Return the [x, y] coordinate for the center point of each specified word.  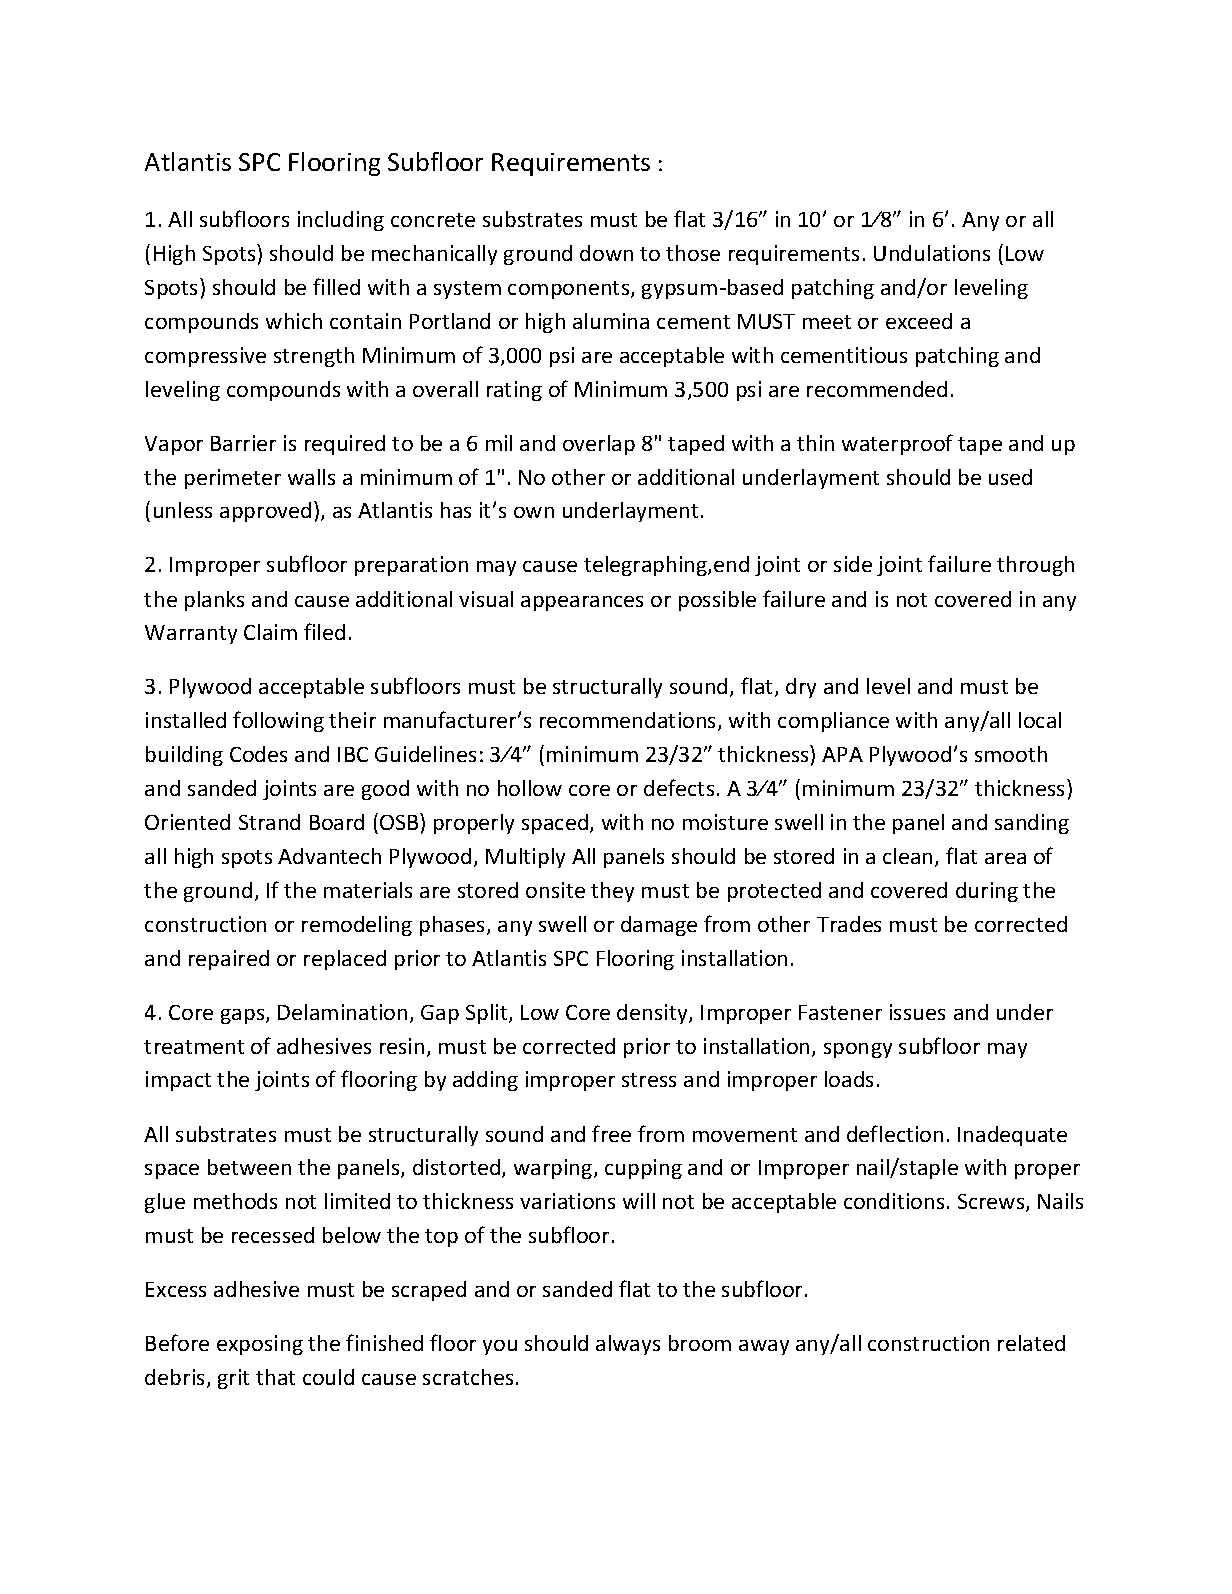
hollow [530, 788]
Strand [269, 822]
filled [336, 286]
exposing [260, 1345]
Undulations [932, 253]
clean [907, 856]
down [606, 253]
